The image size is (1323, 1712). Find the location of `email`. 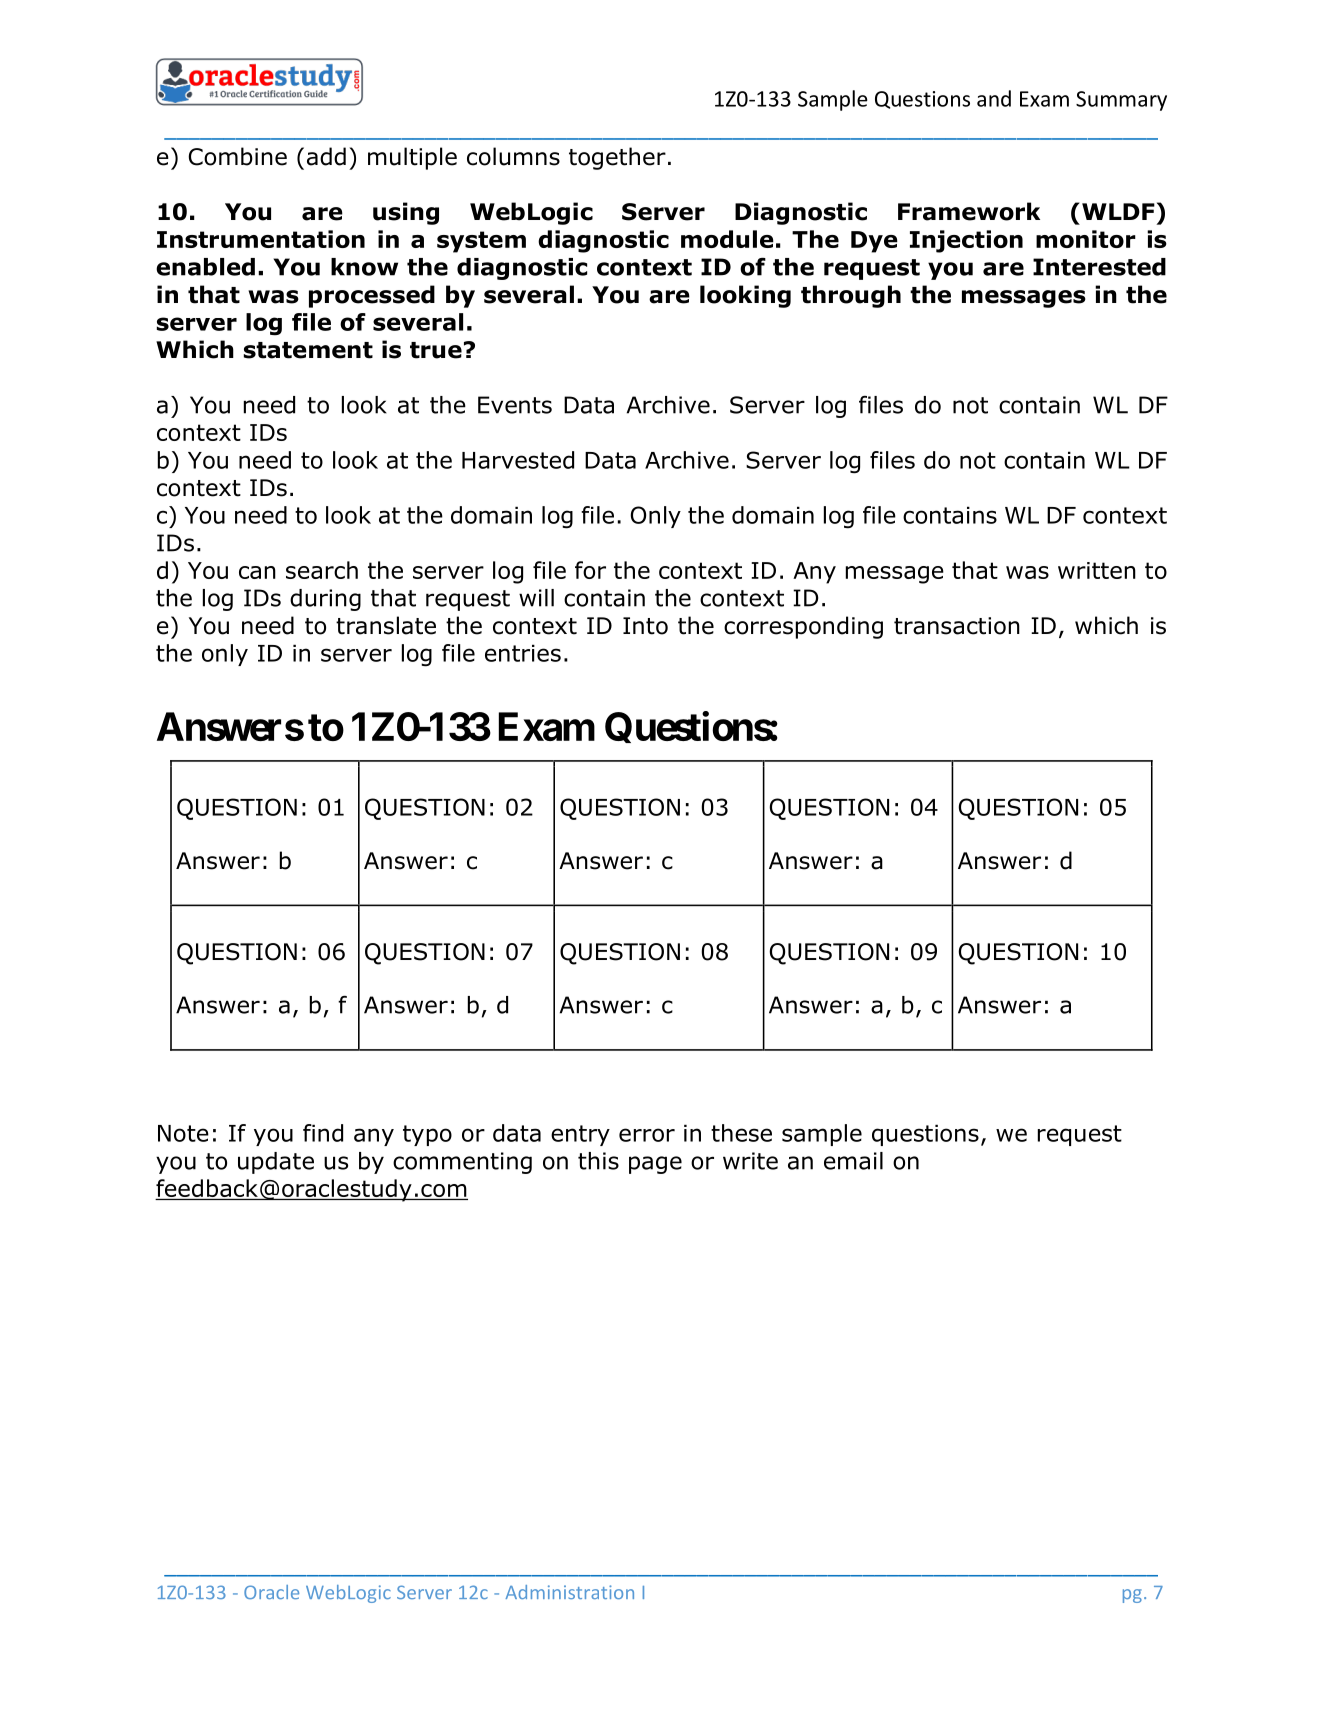

email is located at coordinates (853, 1161).
